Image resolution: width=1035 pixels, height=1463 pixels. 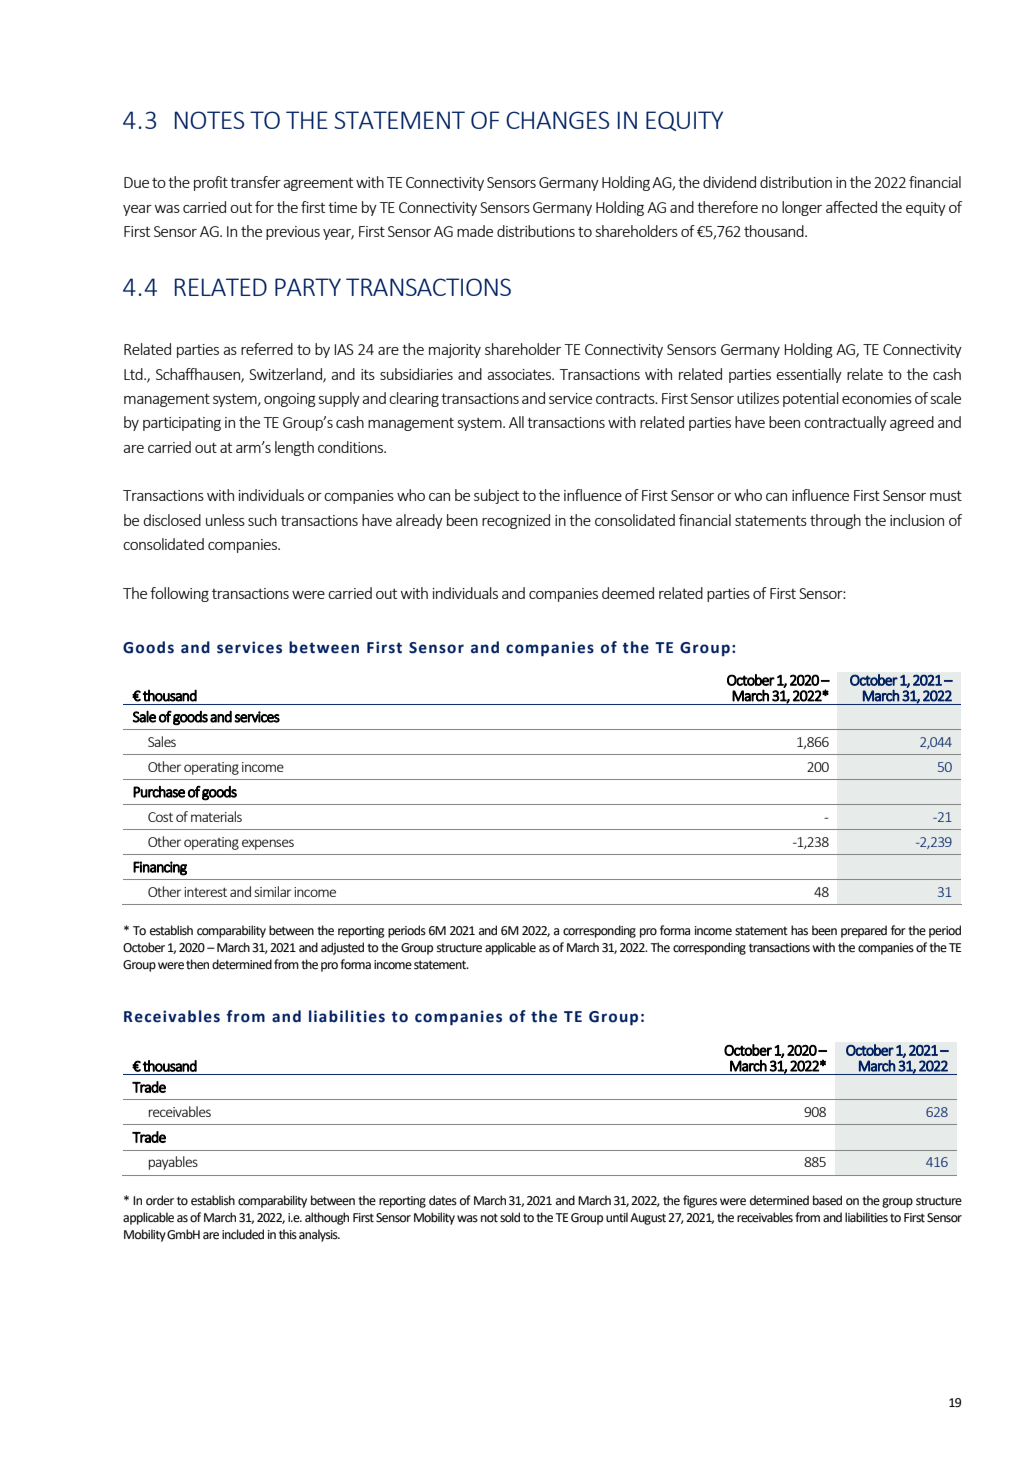 What do you see at coordinates (851, 207) in the screenshot?
I see `affected` at bounding box center [851, 207].
